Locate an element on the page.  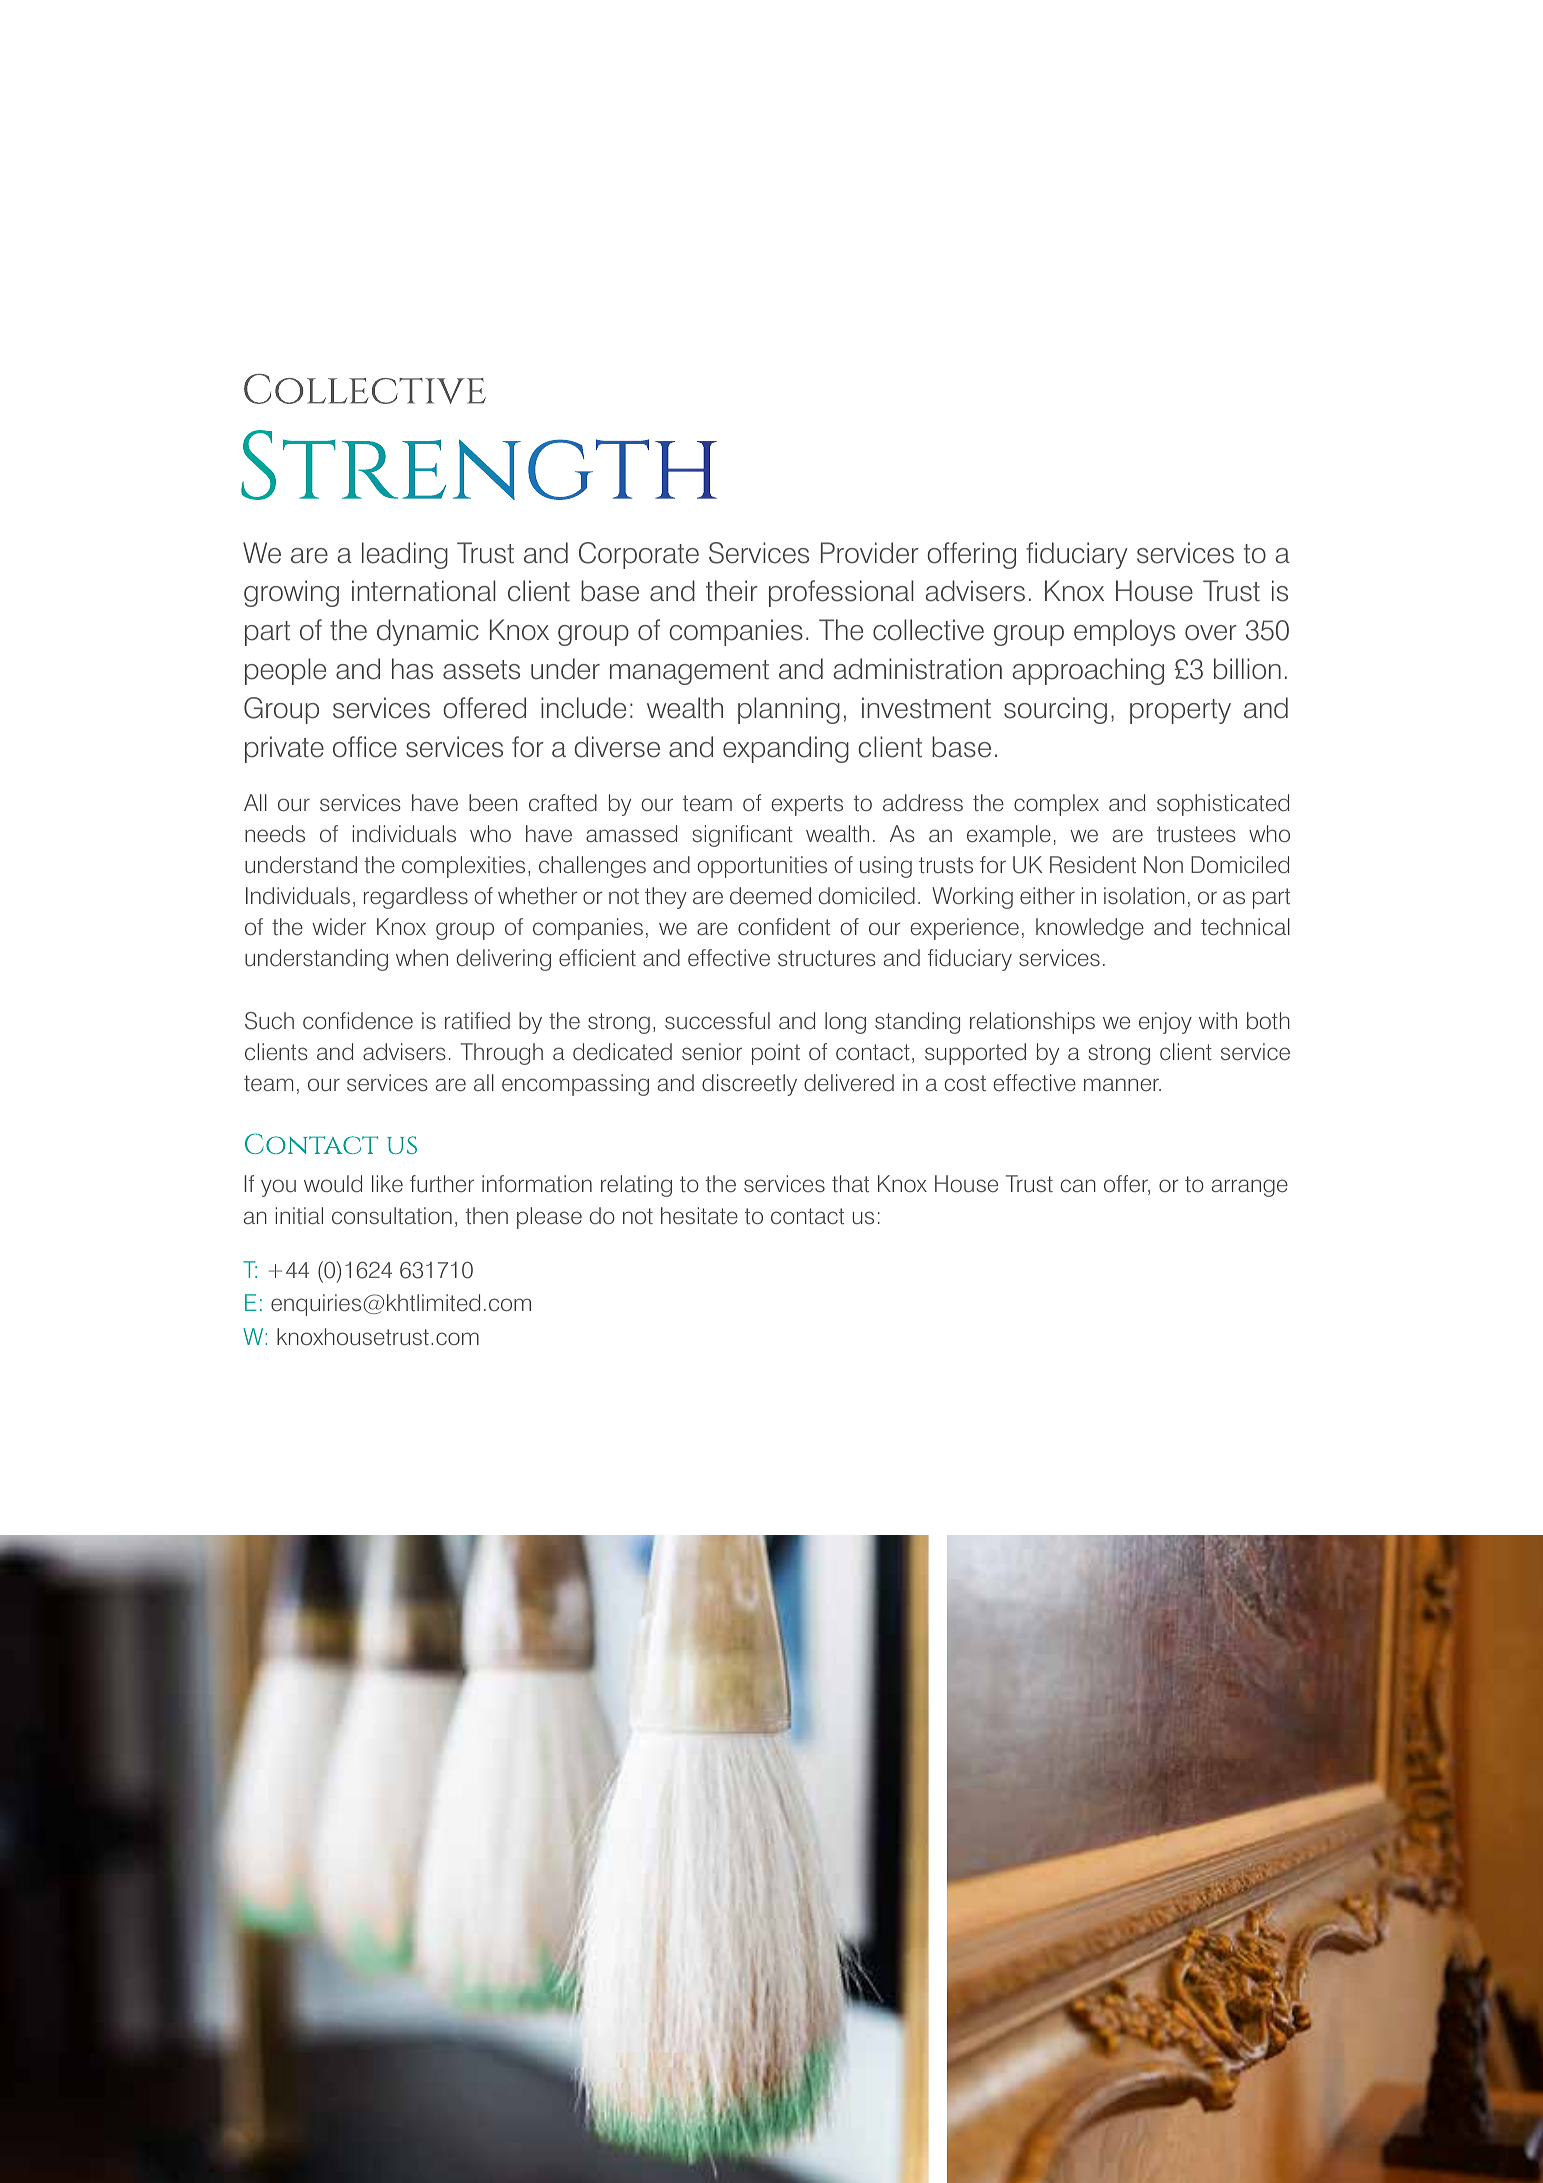
leading is located at coordinates (405, 555).
